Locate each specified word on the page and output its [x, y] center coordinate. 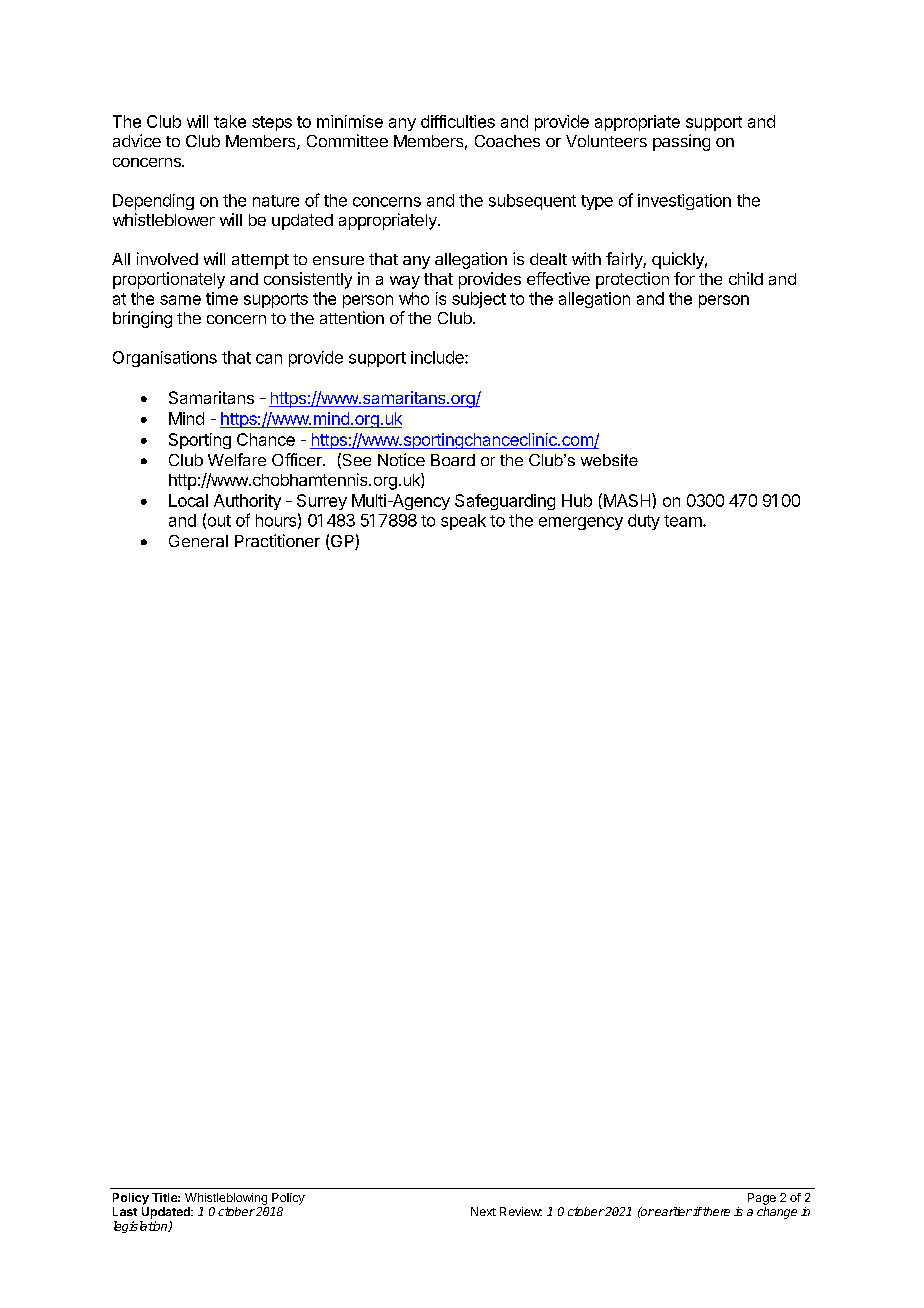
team [684, 521]
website [609, 460]
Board [453, 460]
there [715, 1211]
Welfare [237, 459]
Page [762, 1199]
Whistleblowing [226, 1199]
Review [521, 1211]
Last [125, 1211]
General [198, 541]
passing [681, 142]
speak [463, 522]
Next [483, 1211]
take [230, 121]
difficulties [458, 121]
